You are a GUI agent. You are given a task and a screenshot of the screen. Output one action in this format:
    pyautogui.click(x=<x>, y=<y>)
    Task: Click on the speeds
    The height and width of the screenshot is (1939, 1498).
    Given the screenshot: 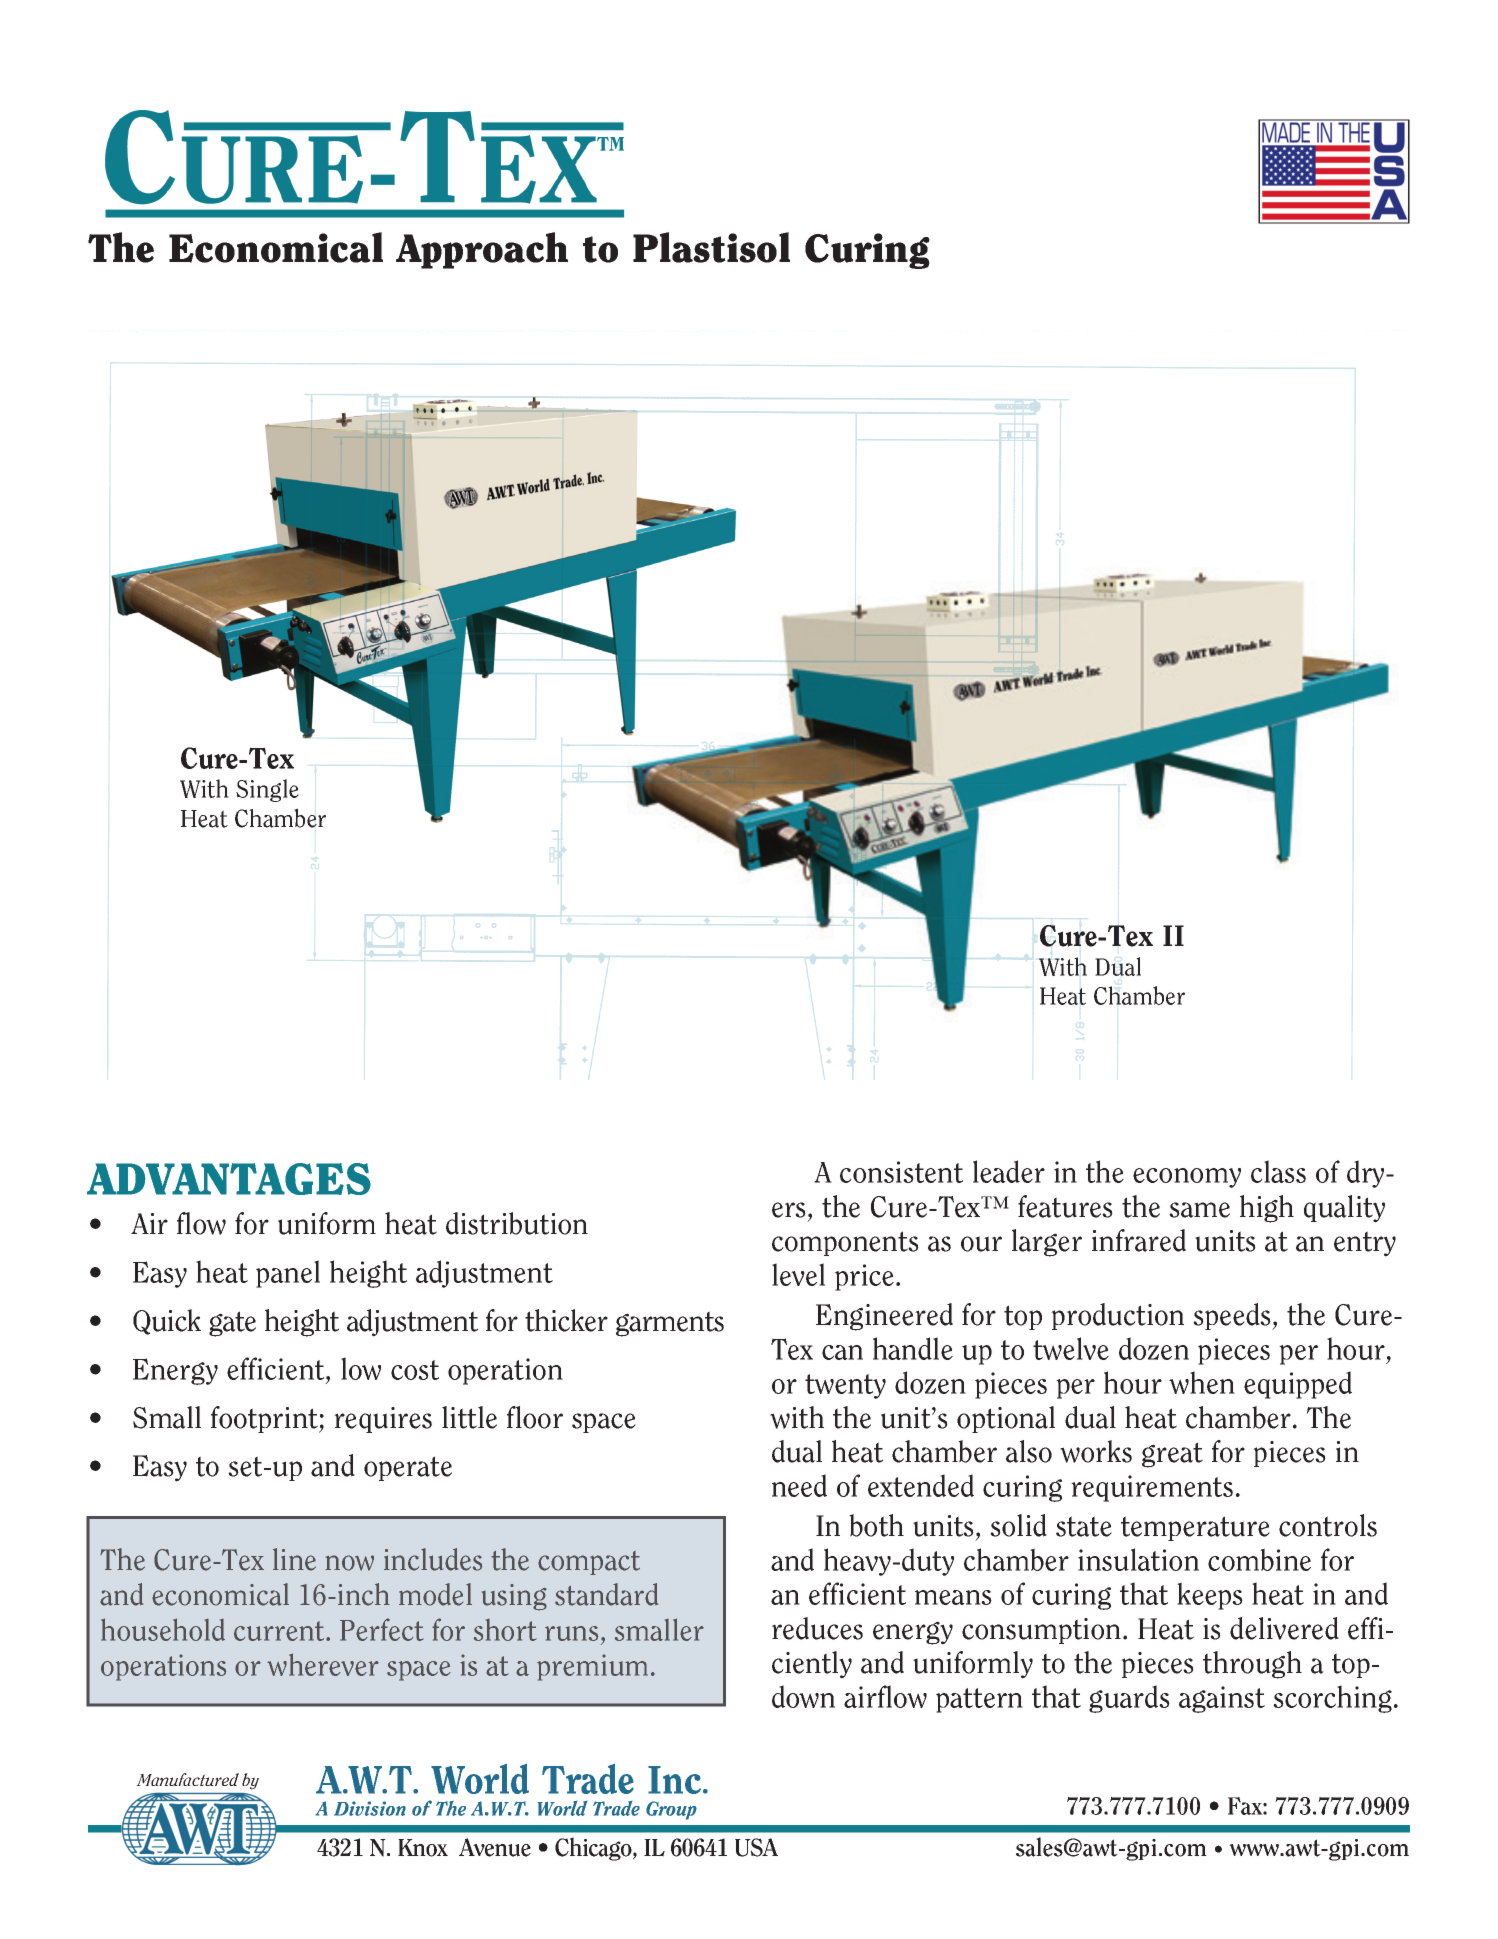 What is the action you would take?
    pyautogui.click(x=1233, y=1316)
